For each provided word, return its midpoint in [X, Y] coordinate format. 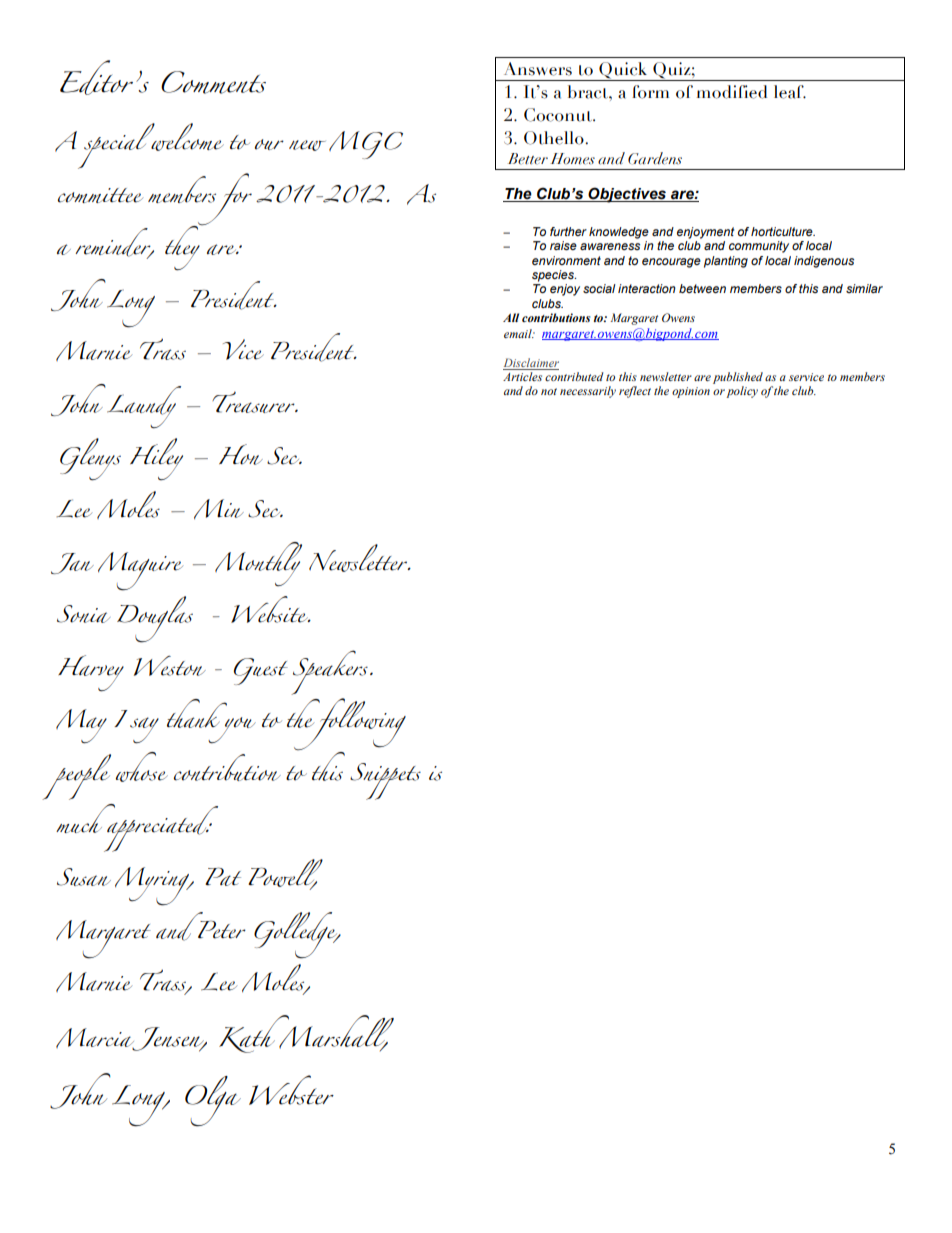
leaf [790, 92]
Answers [538, 69]
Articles [522, 376]
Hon [241, 454]
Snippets [385, 781]
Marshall [335, 1033]
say [144, 730]
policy [742, 392]
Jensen [168, 1039]
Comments [213, 82]
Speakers [329, 672]
